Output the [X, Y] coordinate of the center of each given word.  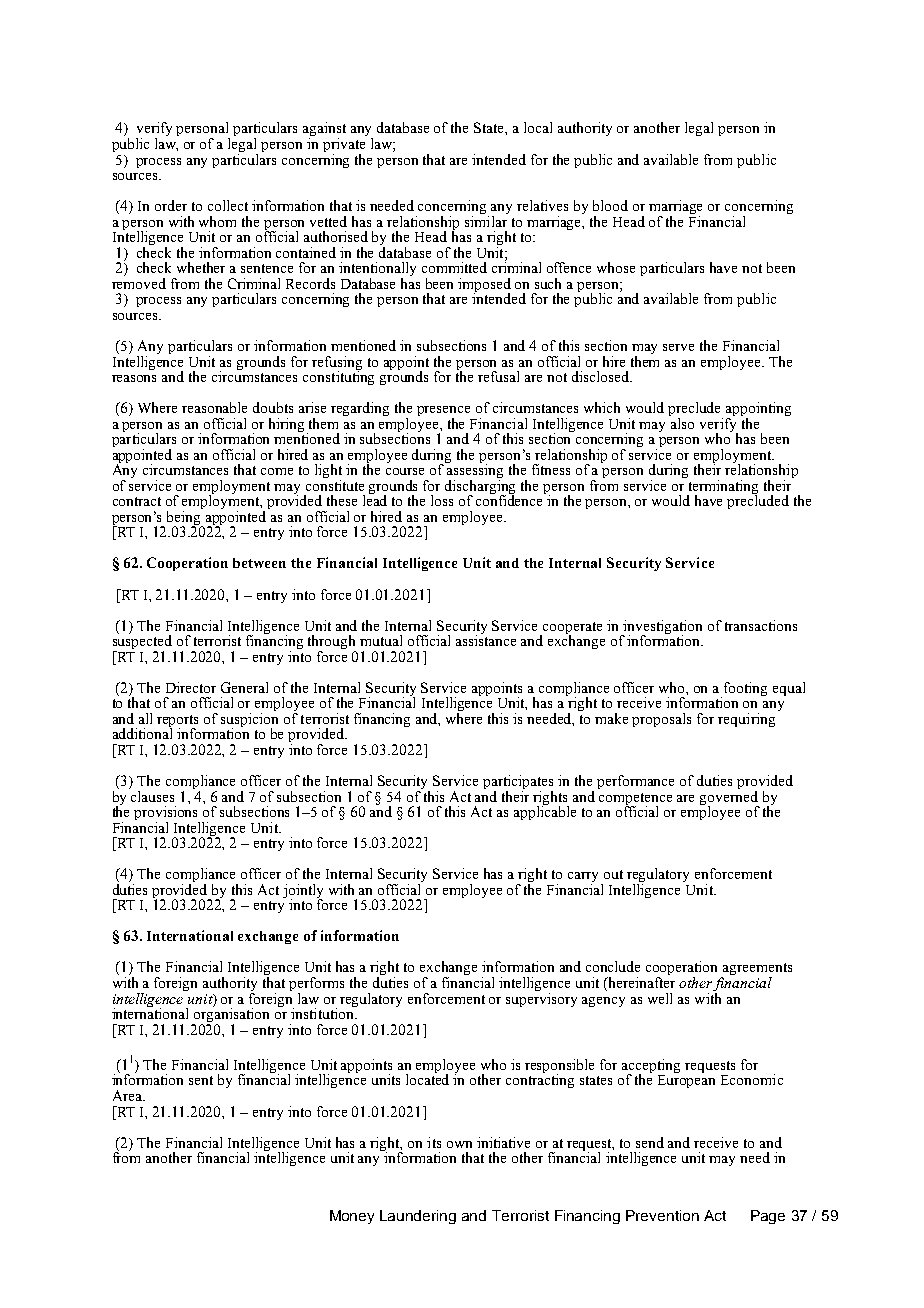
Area [128, 1095]
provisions [167, 814]
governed [729, 797]
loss [442, 500]
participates [518, 783]
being [185, 518]
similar [486, 220]
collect [228, 205]
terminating [722, 487]
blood [610, 205]
